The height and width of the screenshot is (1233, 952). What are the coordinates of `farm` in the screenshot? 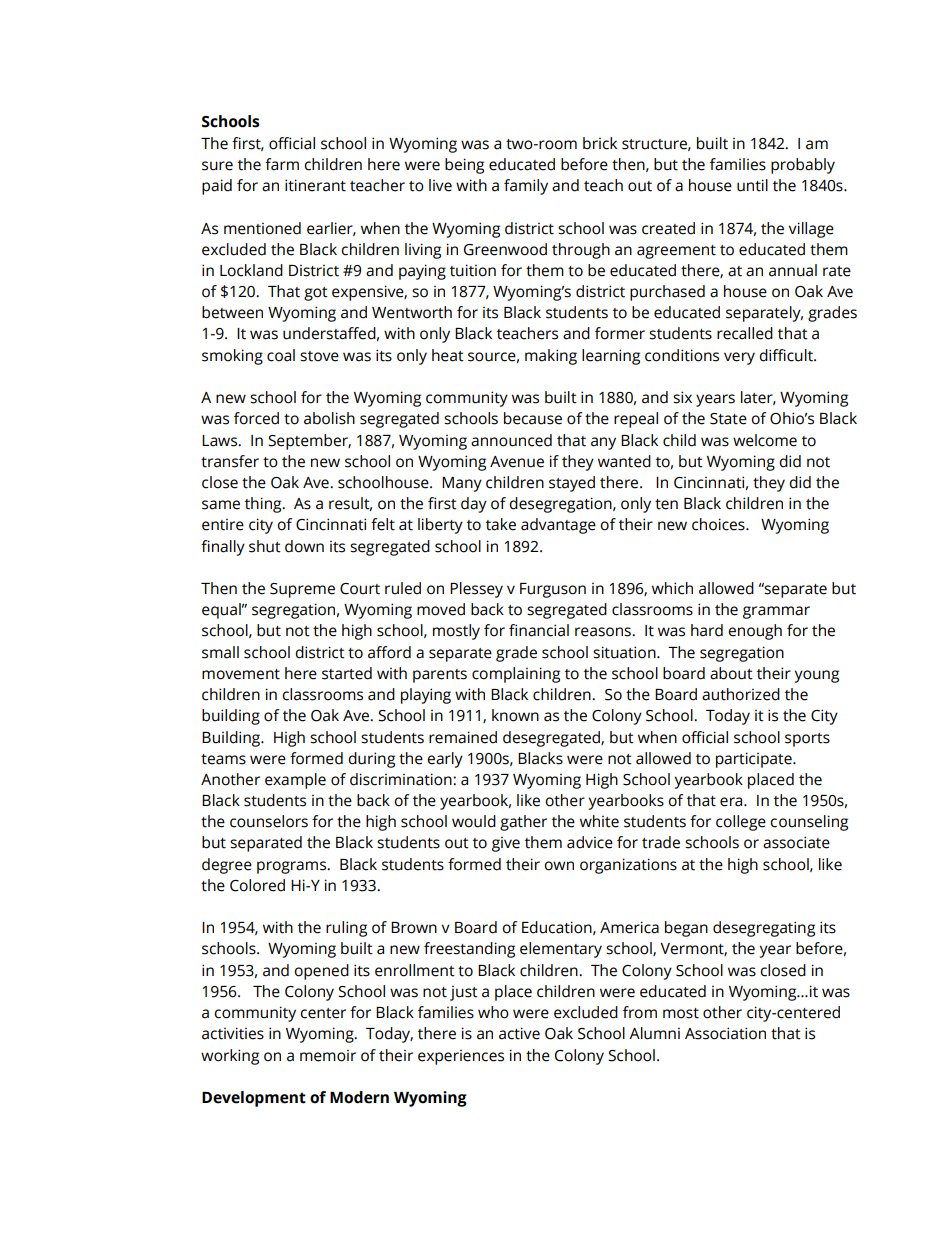 It's located at (282, 164).
